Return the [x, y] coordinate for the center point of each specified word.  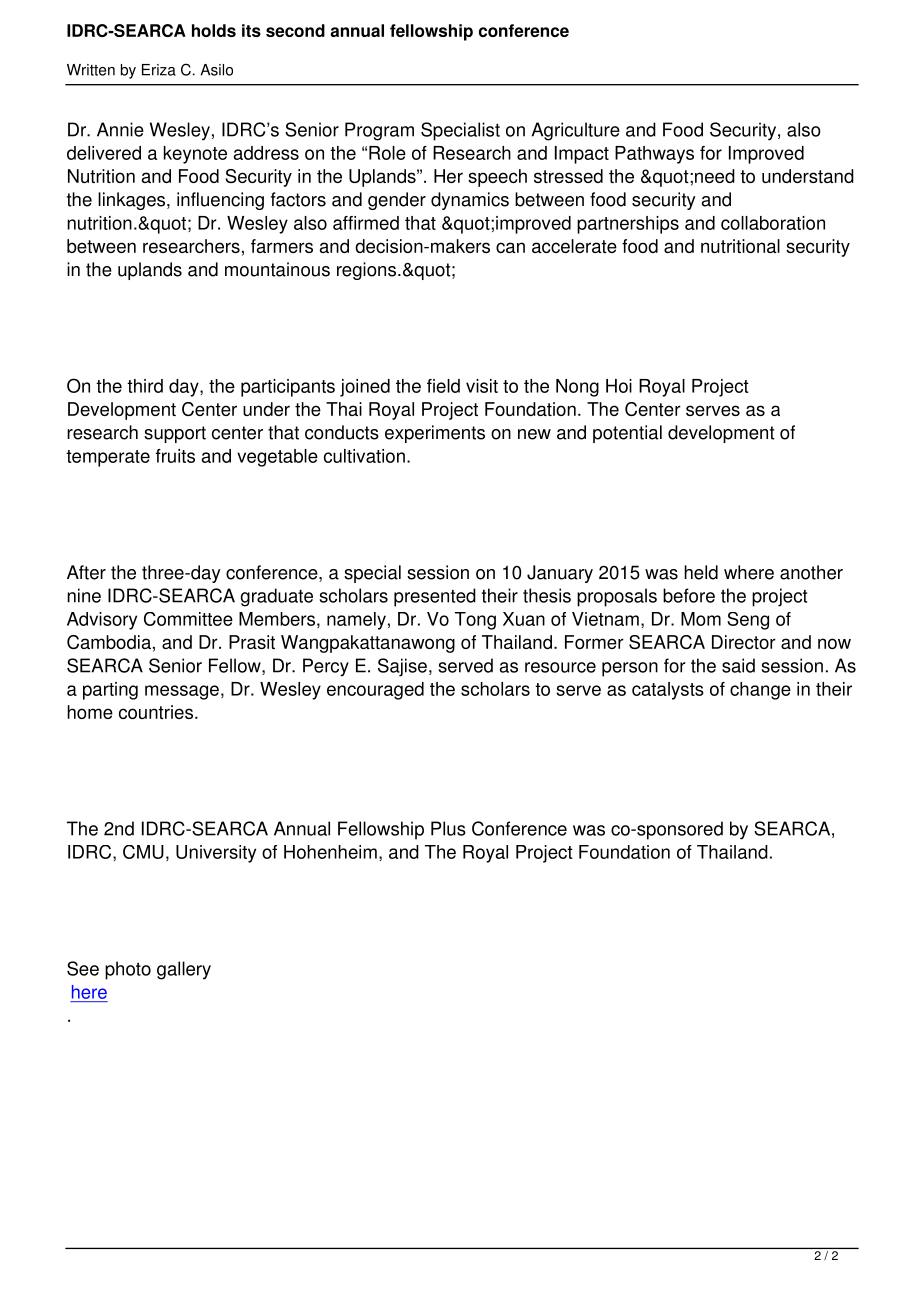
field [443, 386]
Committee [188, 619]
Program [379, 131]
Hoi [619, 386]
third [145, 386]
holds [214, 30]
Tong [475, 621]
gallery [184, 970]
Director [744, 642]
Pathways [654, 155]
